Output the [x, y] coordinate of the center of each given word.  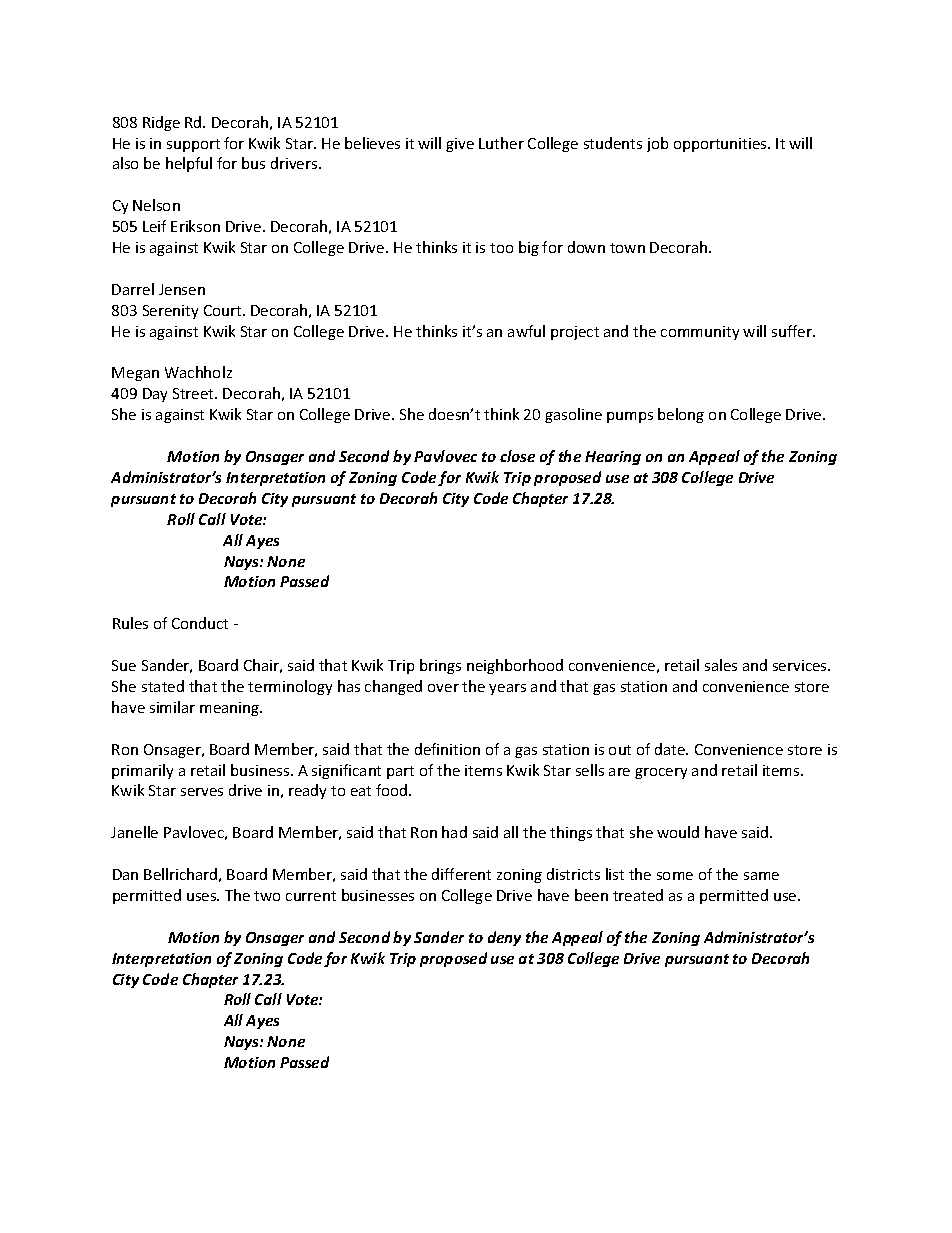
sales [721, 665]
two [267, 896]
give [460, 145]
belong [681, 415]
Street [195, 393]
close [517, 456]
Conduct [200, 623]
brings [440, 666]
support [193, 145]
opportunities [721, 145]
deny [504, 938]
